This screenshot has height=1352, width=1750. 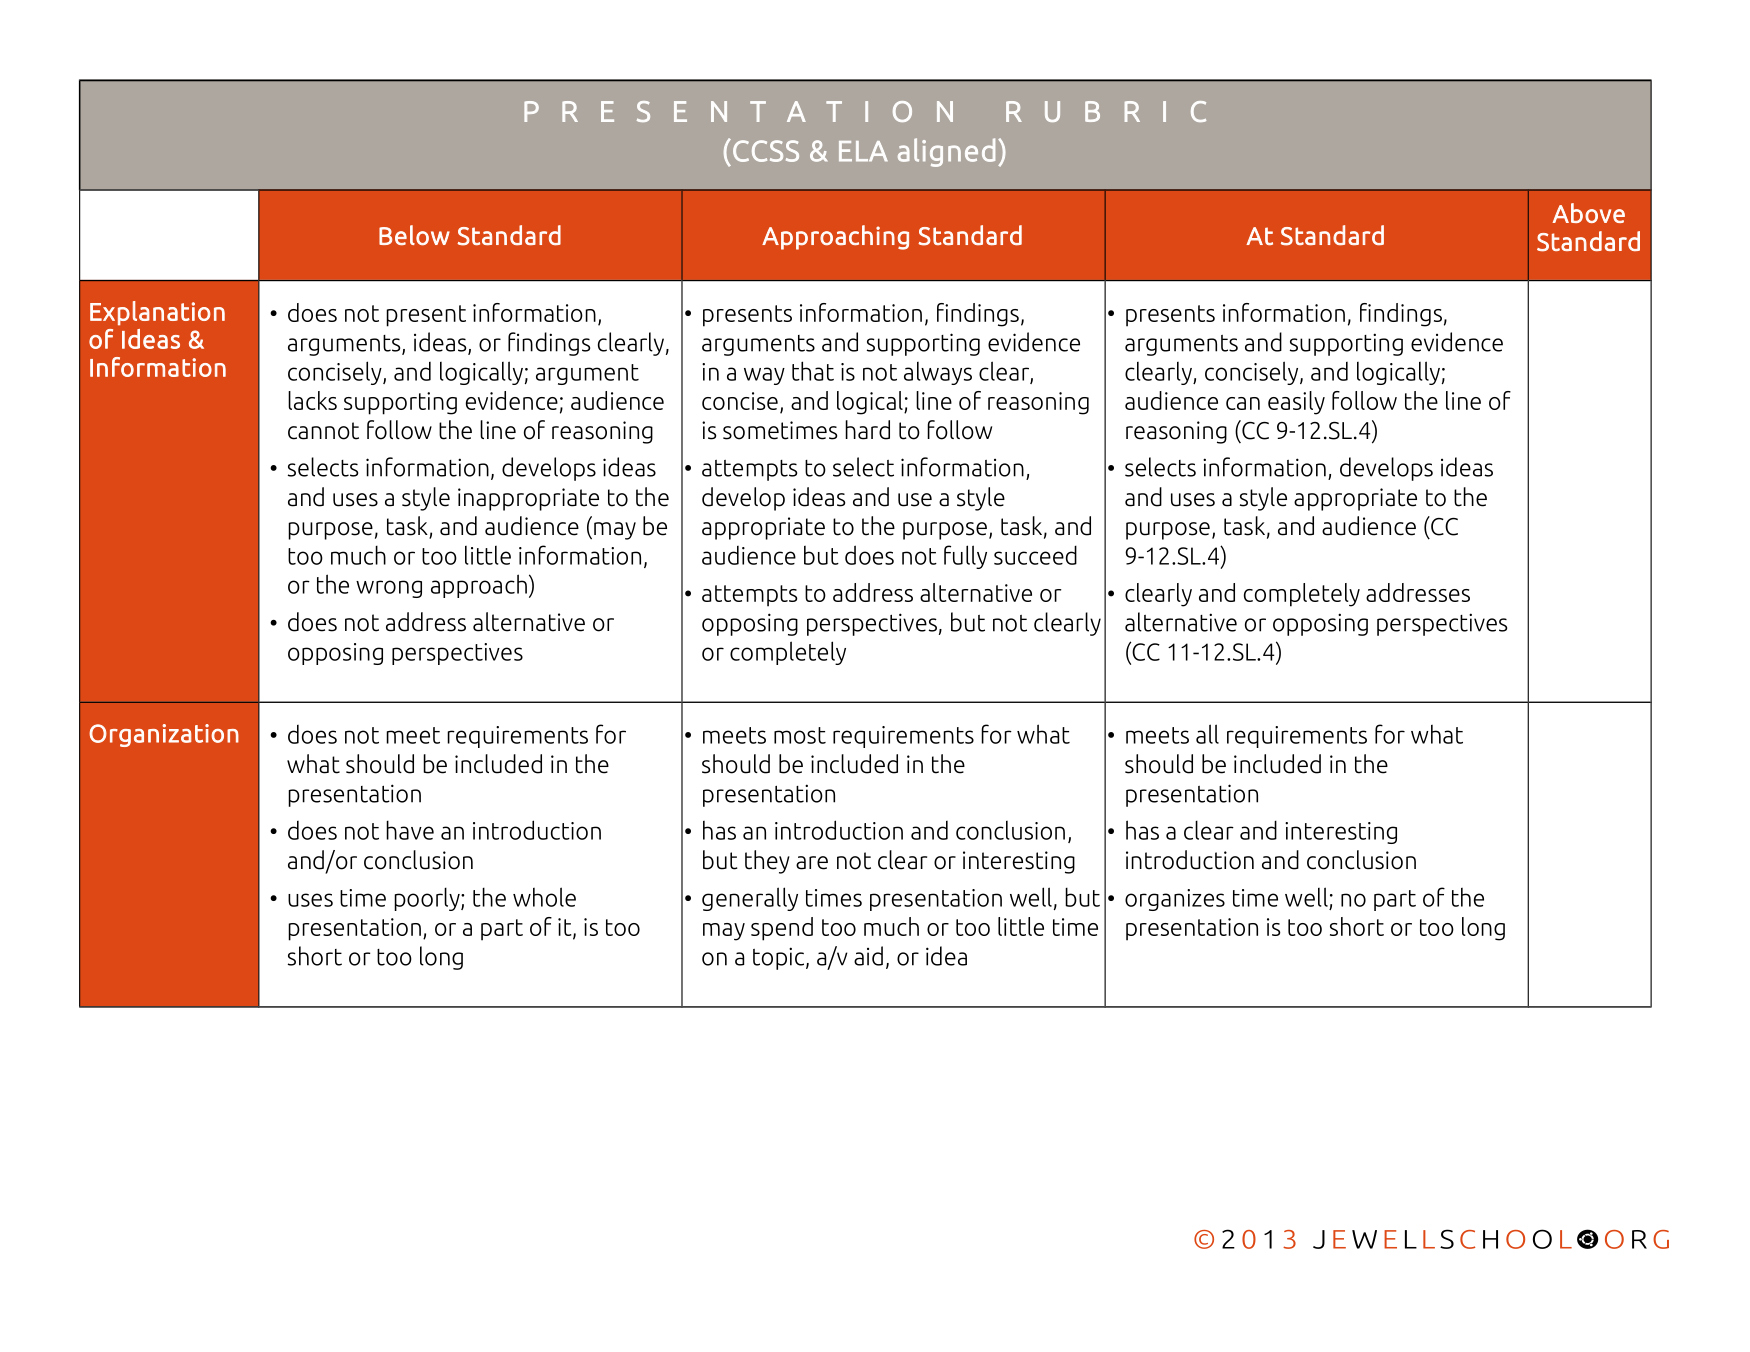 I want to click on that, so click(x=813, y=371).
